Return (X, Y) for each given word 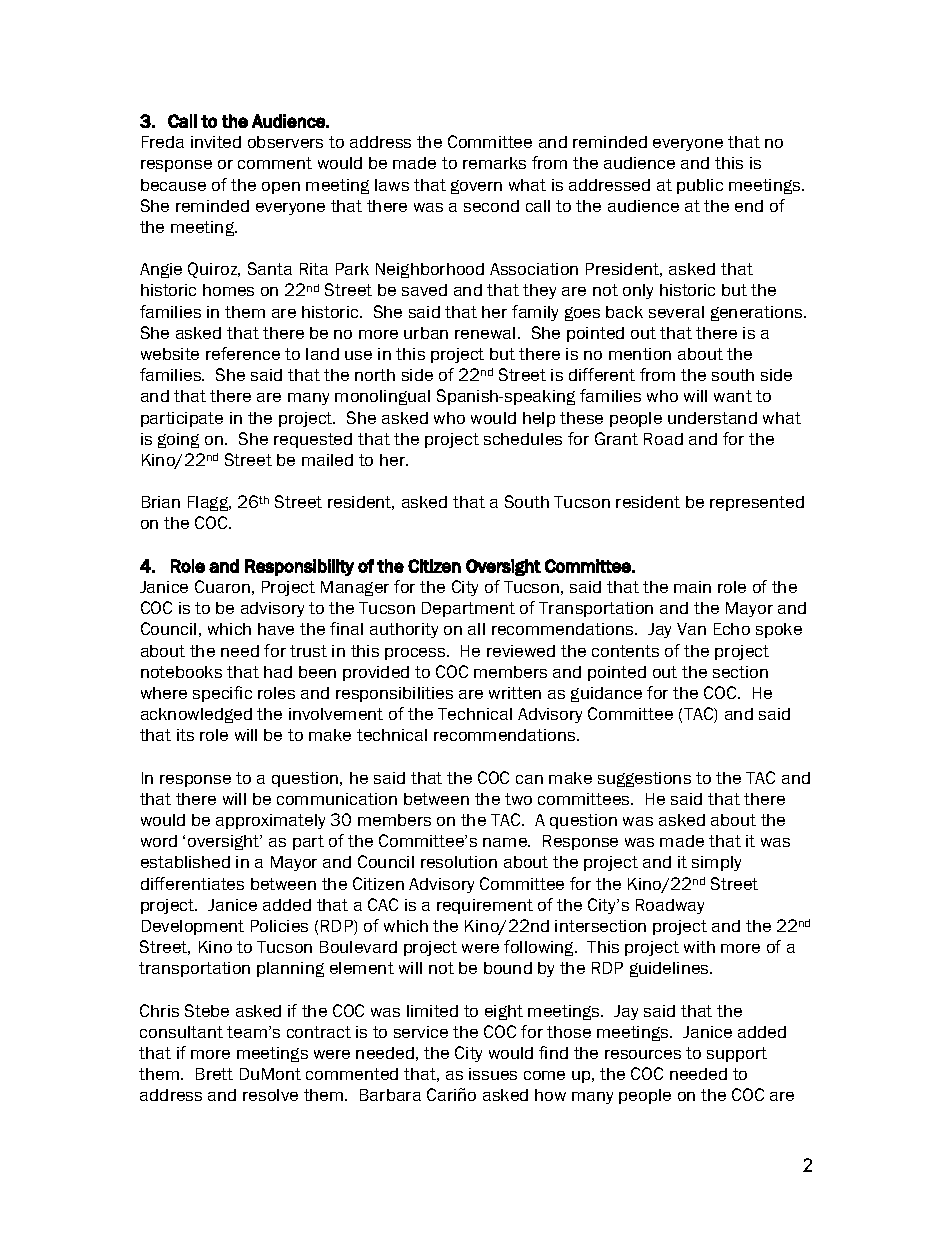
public (700, 186)
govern (476, 187)
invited (216, 142)
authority (404, 630)
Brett (214, 1074)
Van (691, 629)
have (276, 629)
